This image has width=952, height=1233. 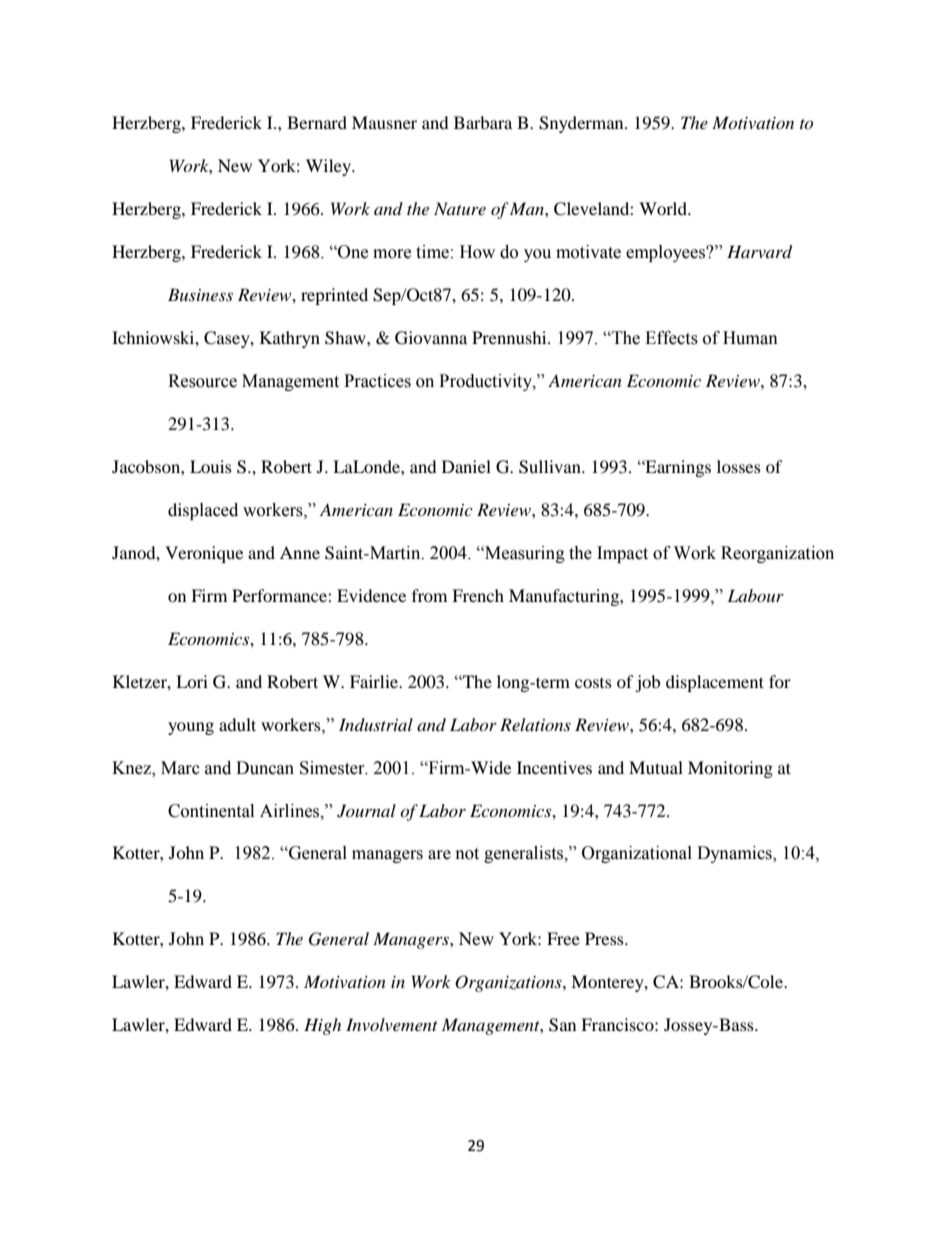 What do you see at coordinates (317, 122) in the image?
I see `Bernard` at bounding box center [317, 122].
